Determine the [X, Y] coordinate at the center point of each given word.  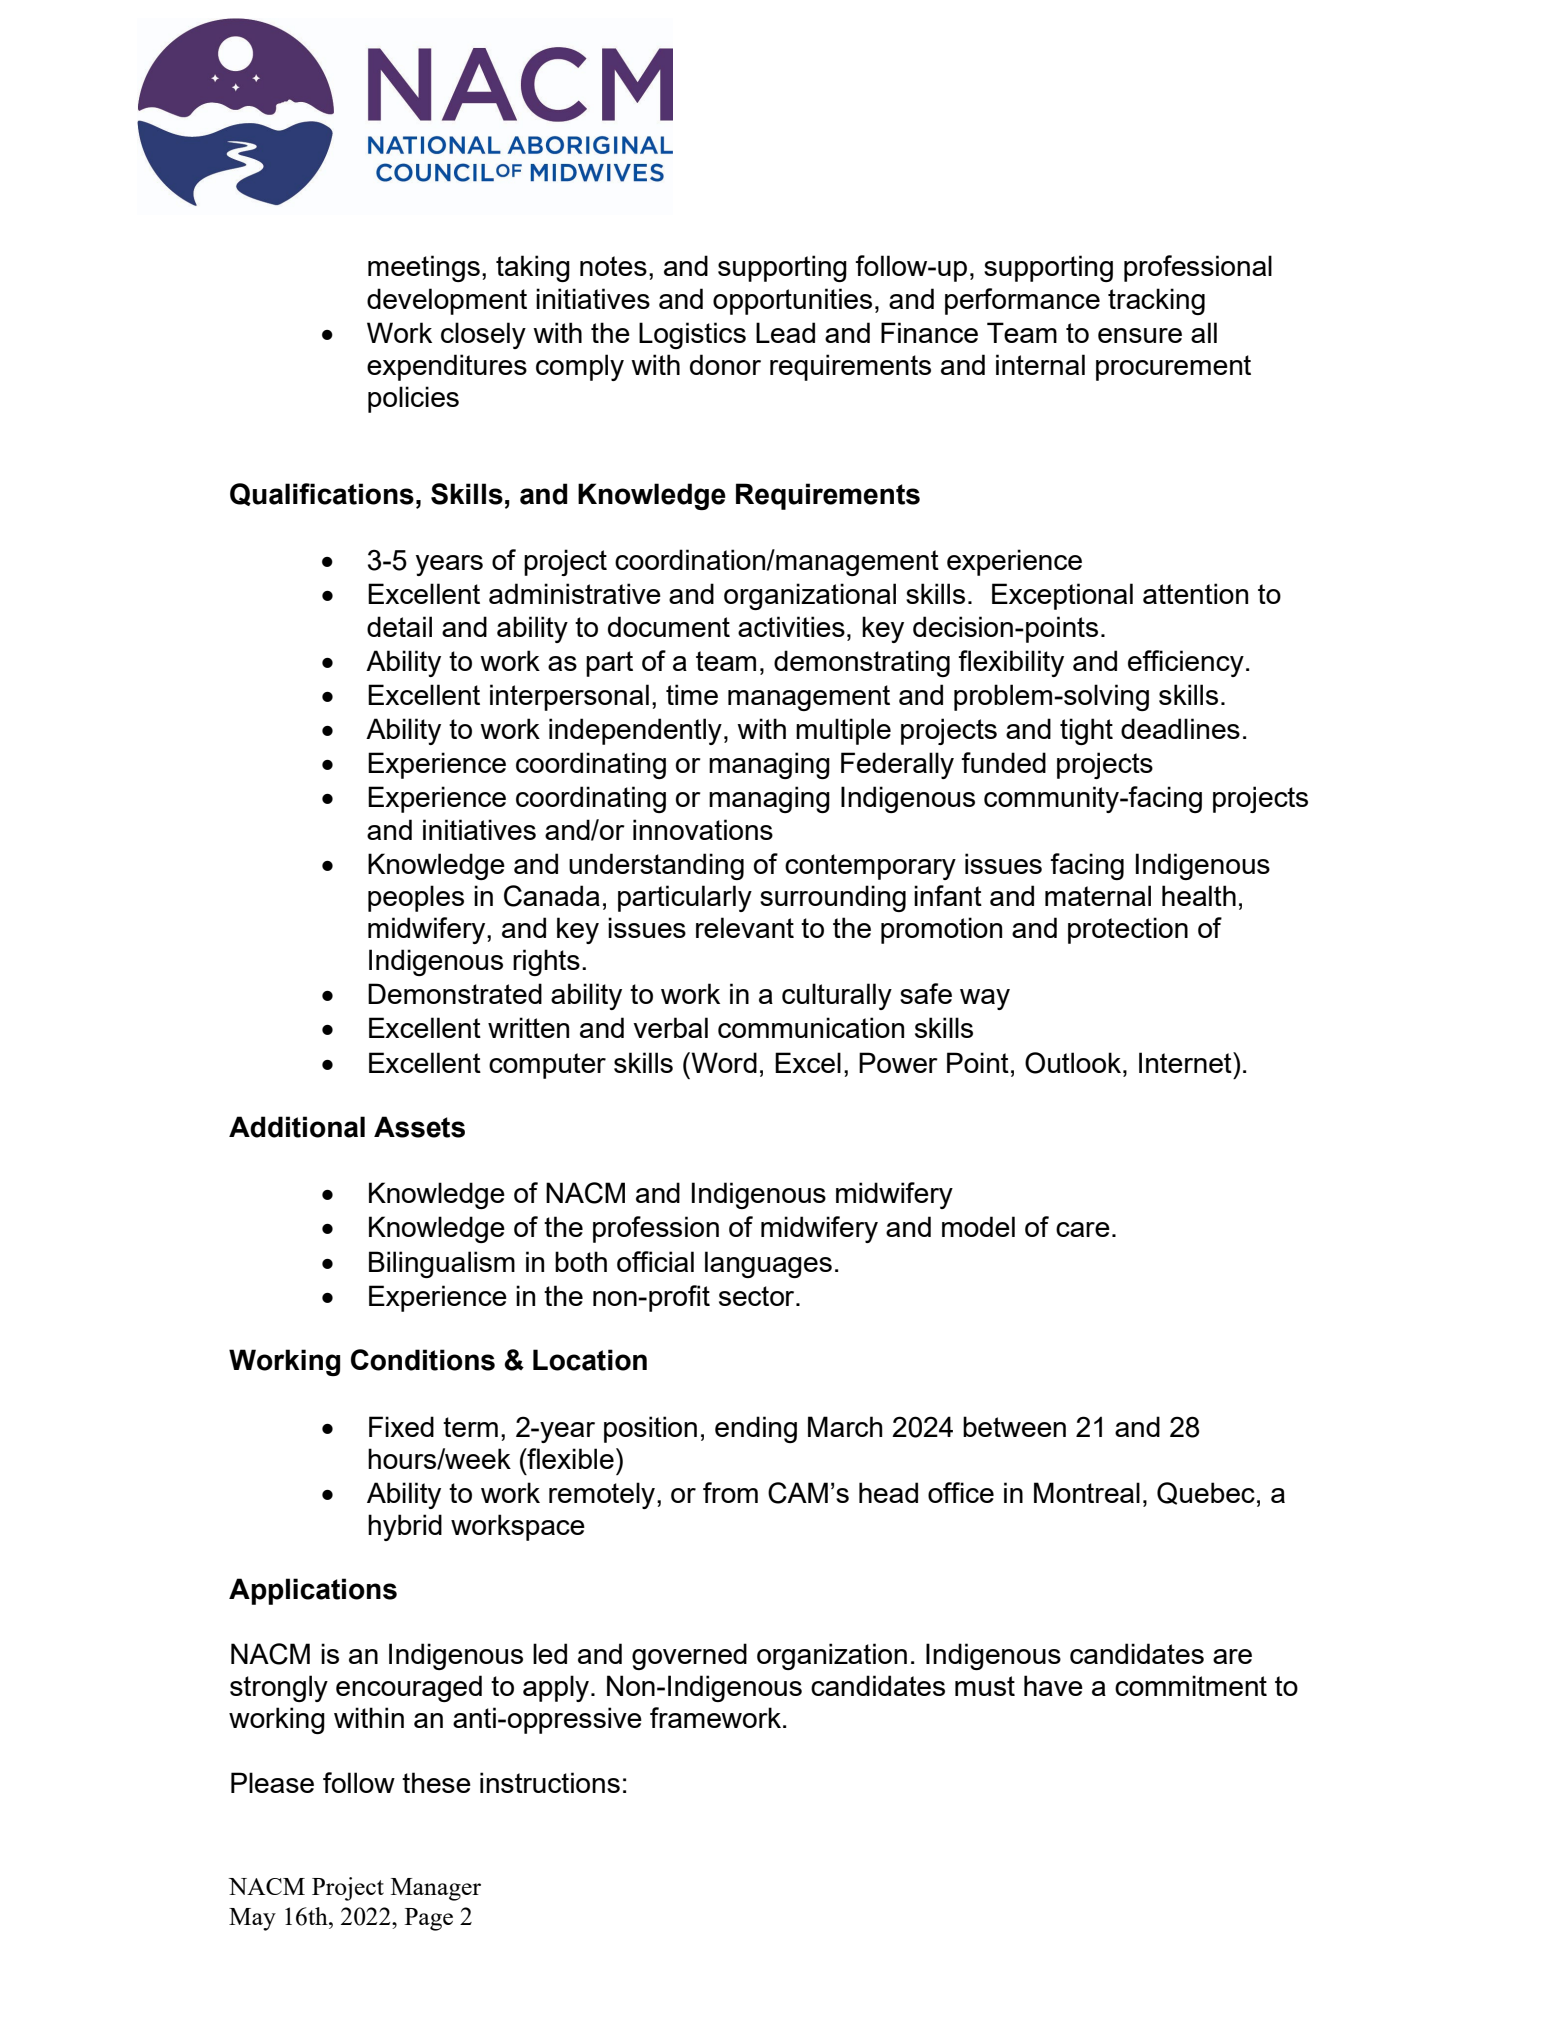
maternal [1098, 895]
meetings [424, 268]
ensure [1140, 335]
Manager [436, 1889]
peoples [416, 898]
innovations [703, 829]
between [1014, 1426]
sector [758, 1296]
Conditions [423, 1360]
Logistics [692, 335]
